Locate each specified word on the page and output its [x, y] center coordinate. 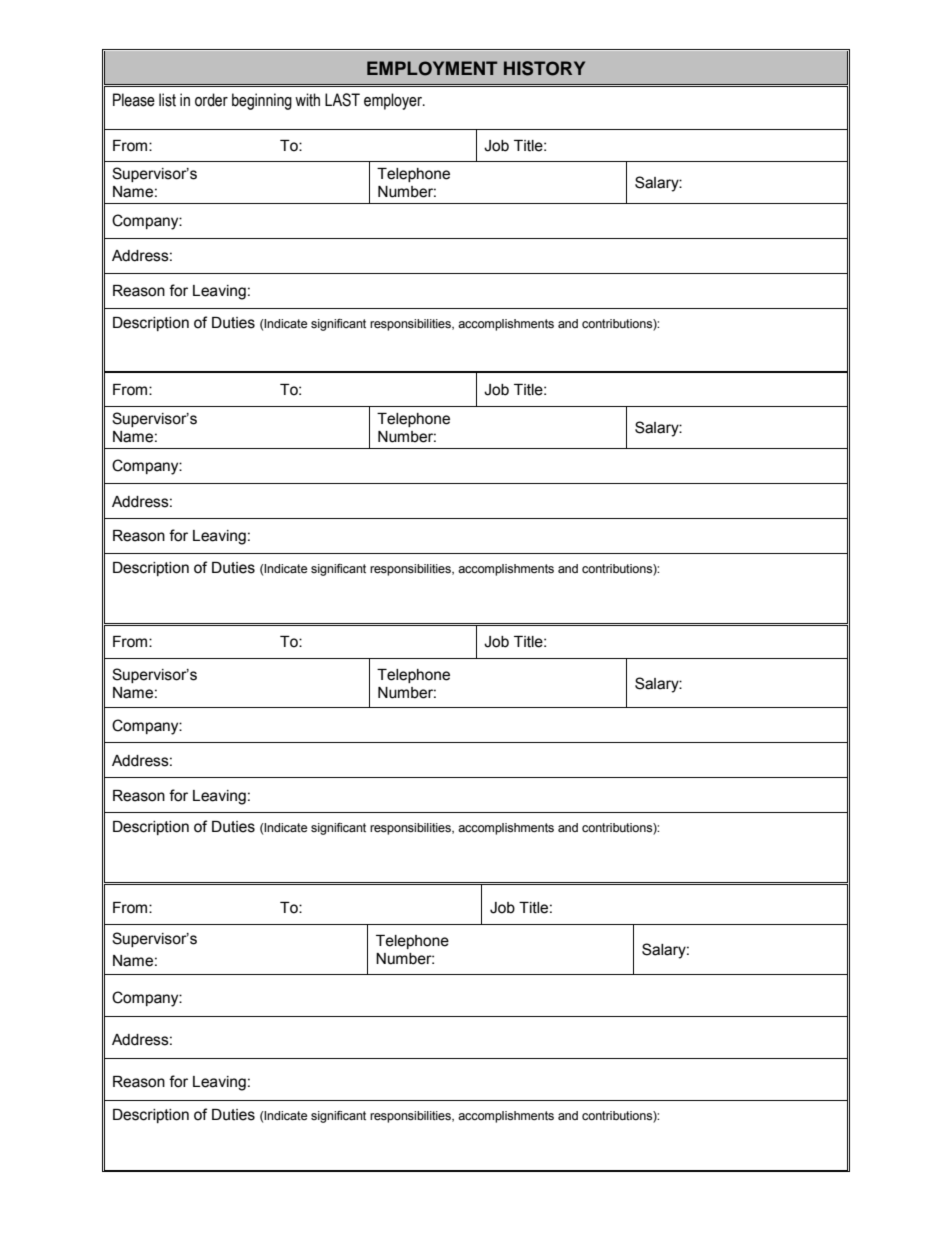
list [167, 100]
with [307, 100]
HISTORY [544, 68]
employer [394, 101]
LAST [342, 100]
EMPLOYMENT [432, 68]
